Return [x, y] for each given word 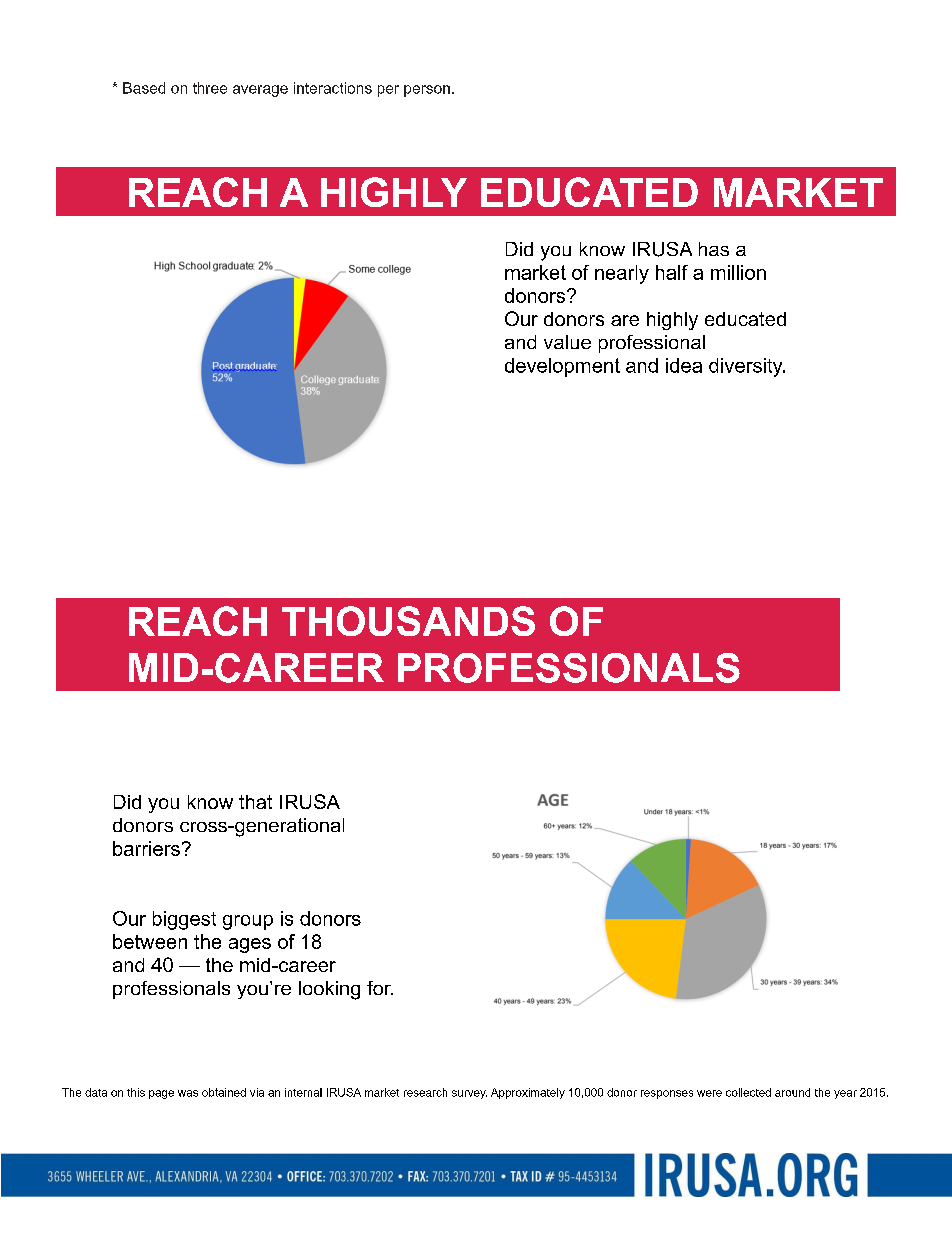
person [427, 91]
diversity [747, 367]
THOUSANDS [408, 621]
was [188, 1093]
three [210, 88]
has [714, 249]
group [248, 922]
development [562, 367]
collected [748, 1092]
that [255, 802]
